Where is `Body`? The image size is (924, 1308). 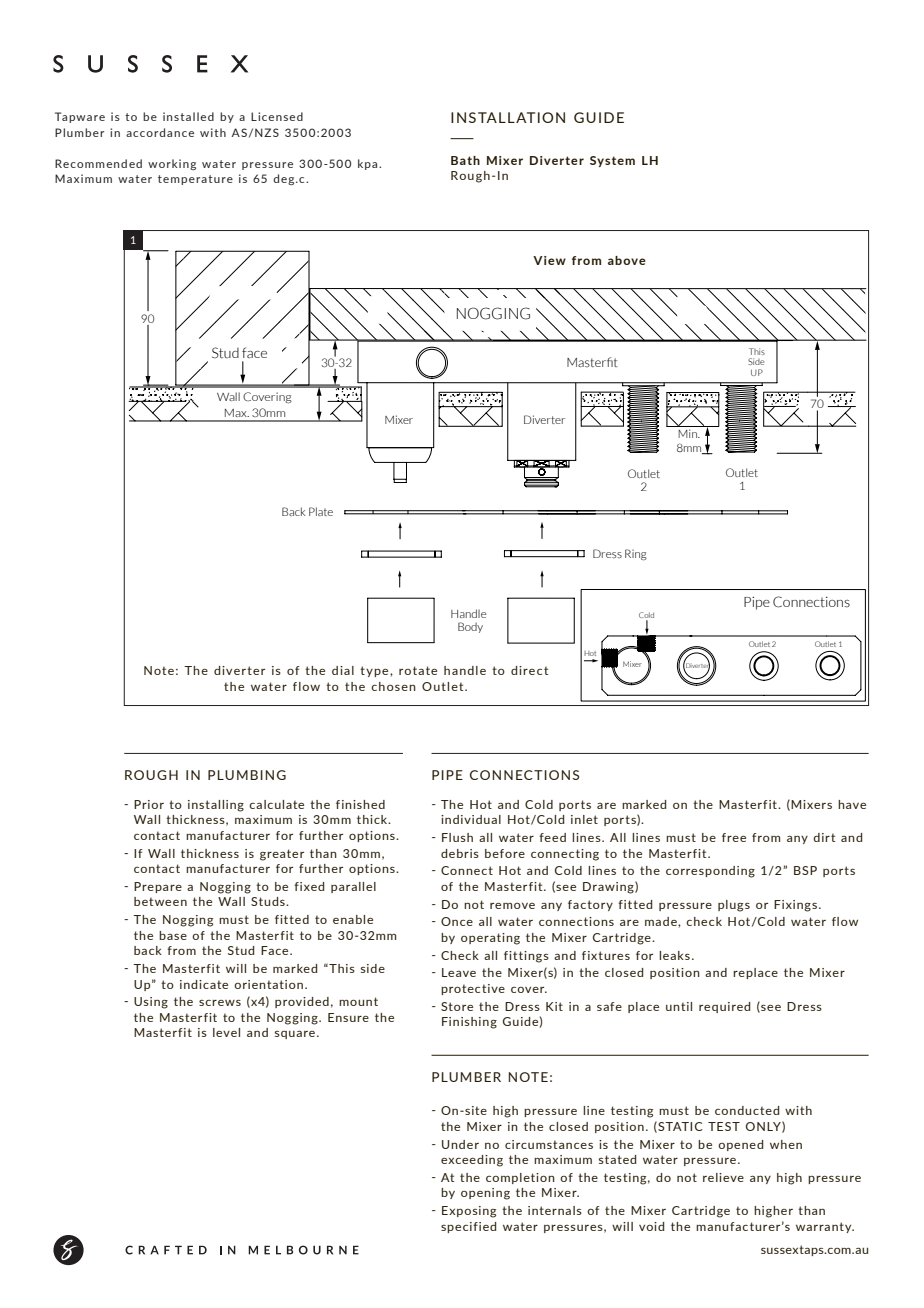
Body is located at coordinates (470, 627).
